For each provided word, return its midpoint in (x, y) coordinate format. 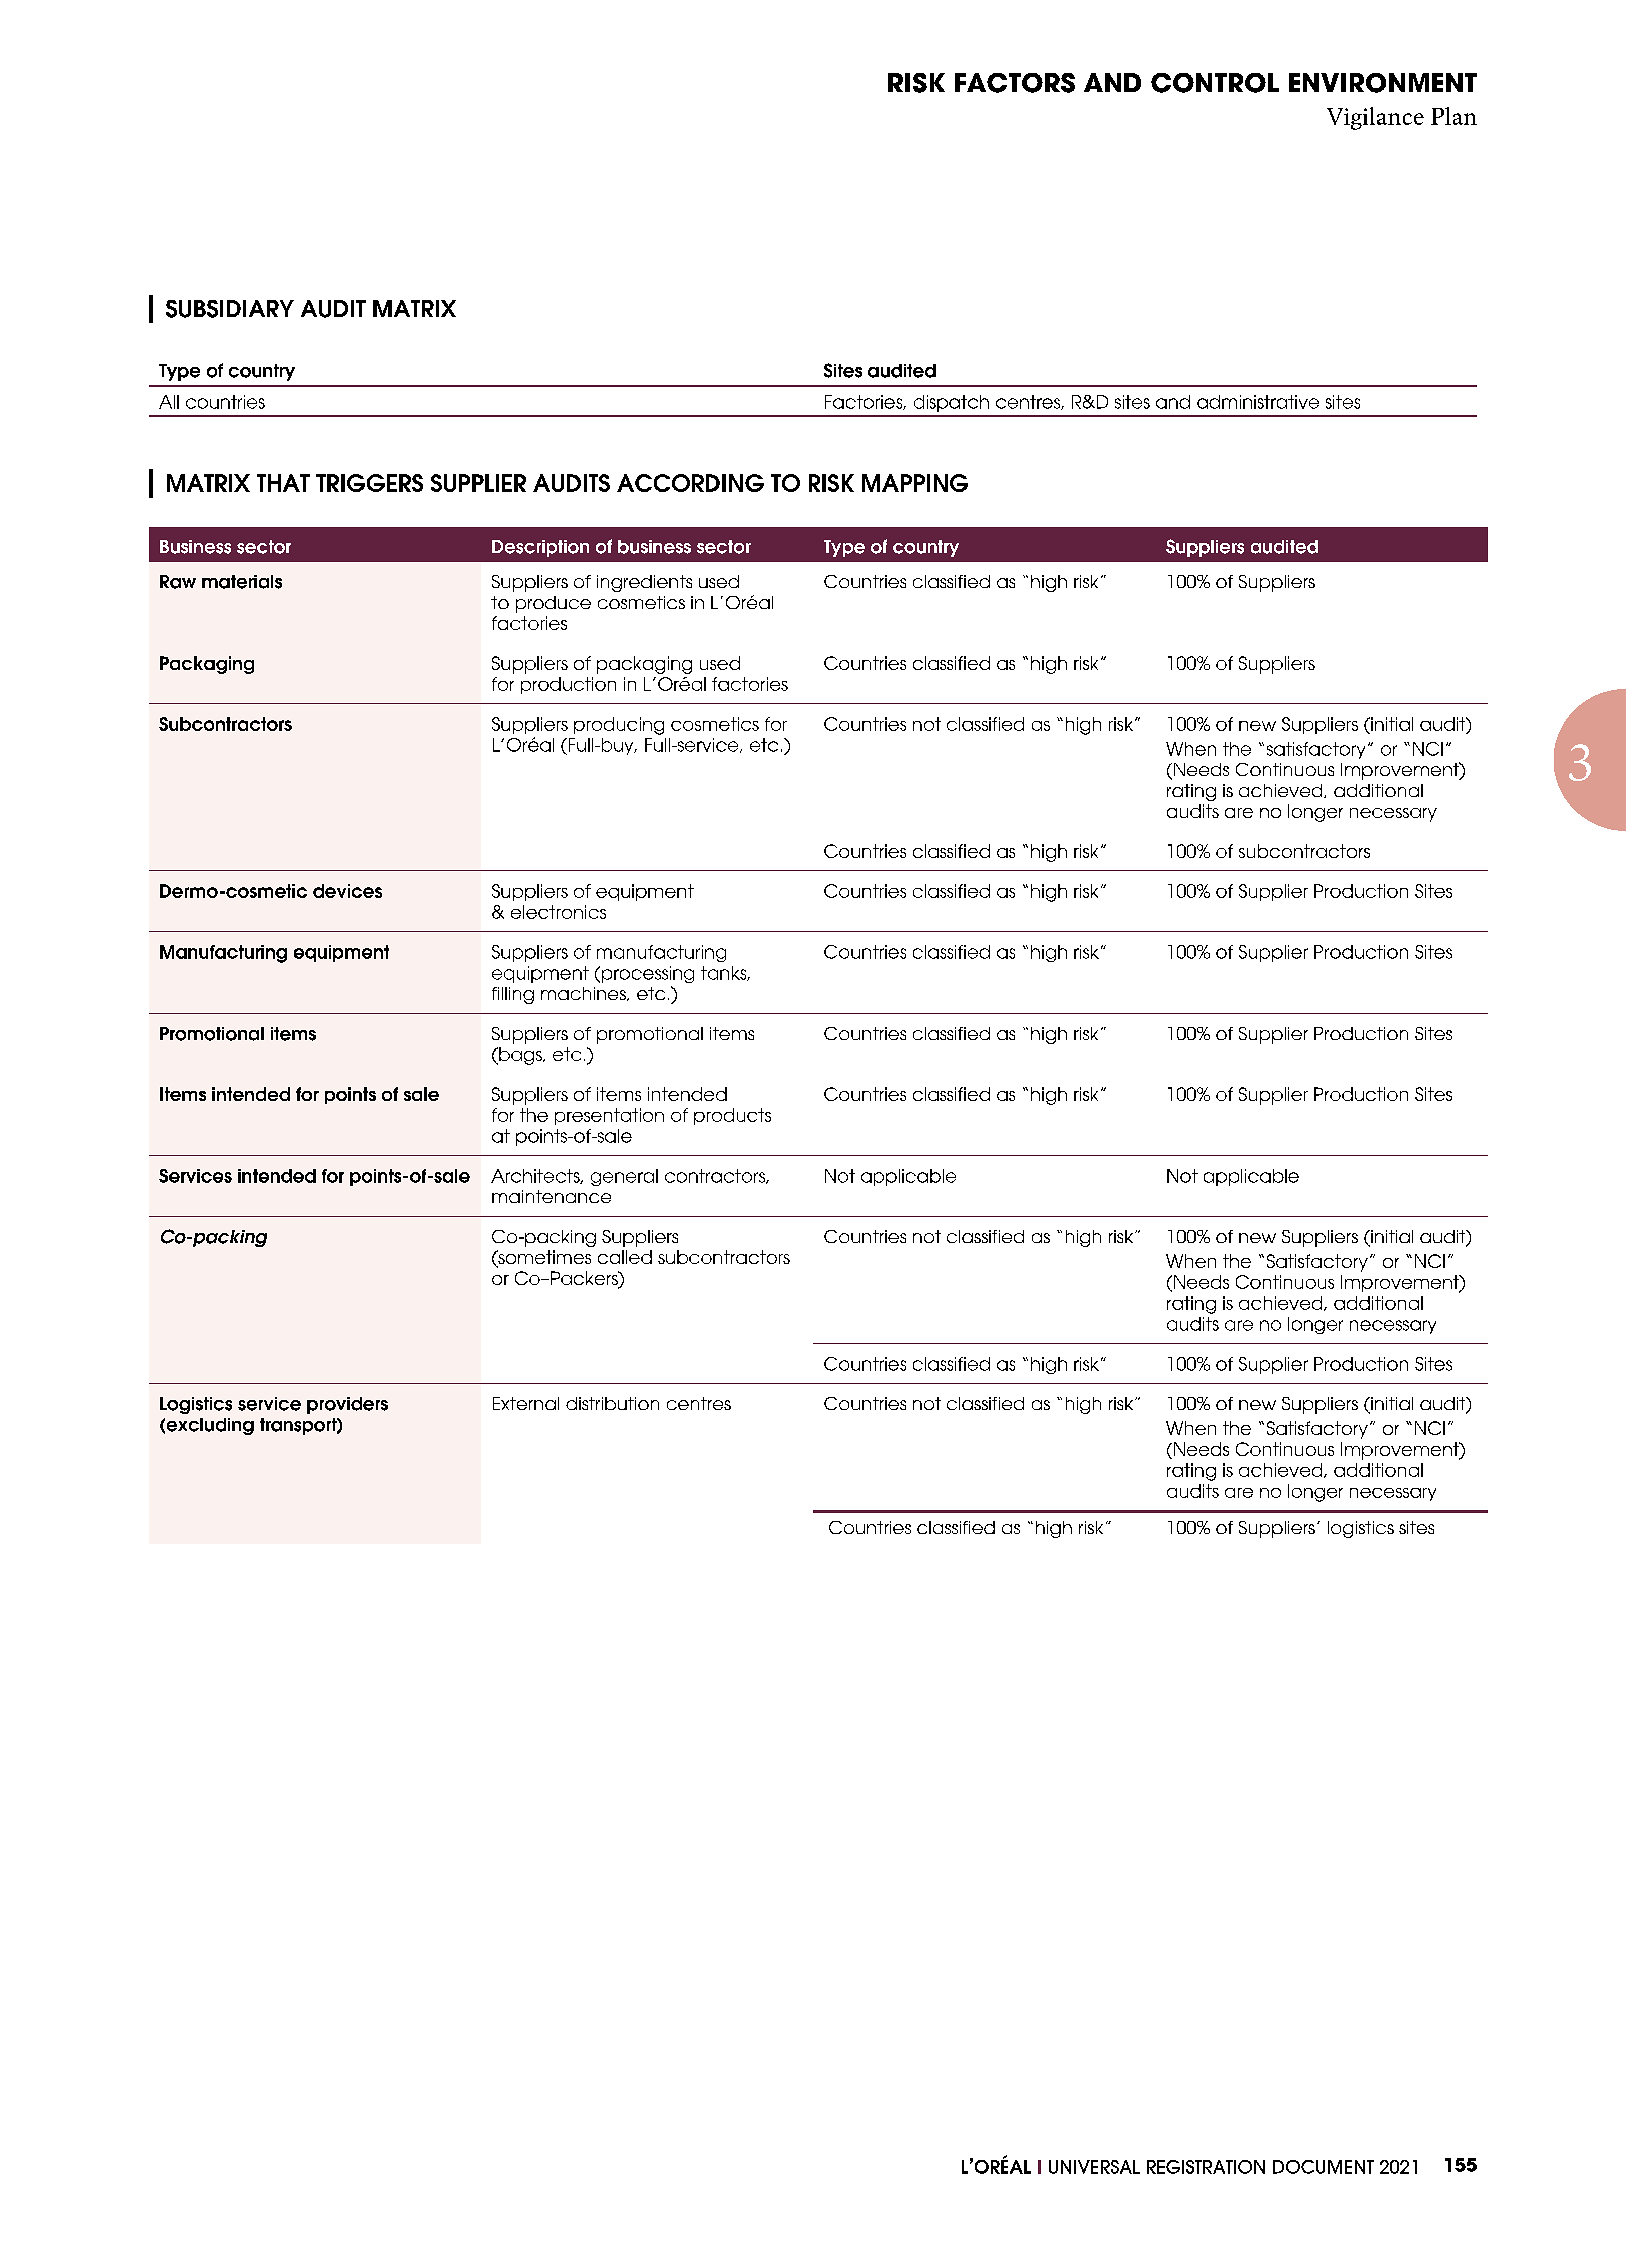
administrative (1258, 402)
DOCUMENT (1323, 2167)
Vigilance (1375, 118)
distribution (612, 1403)
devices (347, 891)
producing (619, 726)
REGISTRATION (1206, 2167)
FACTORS (1015, 83)
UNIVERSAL (1094, 2167)
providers (347, 1405)
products (732, 1116)
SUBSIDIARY (230, 309)
